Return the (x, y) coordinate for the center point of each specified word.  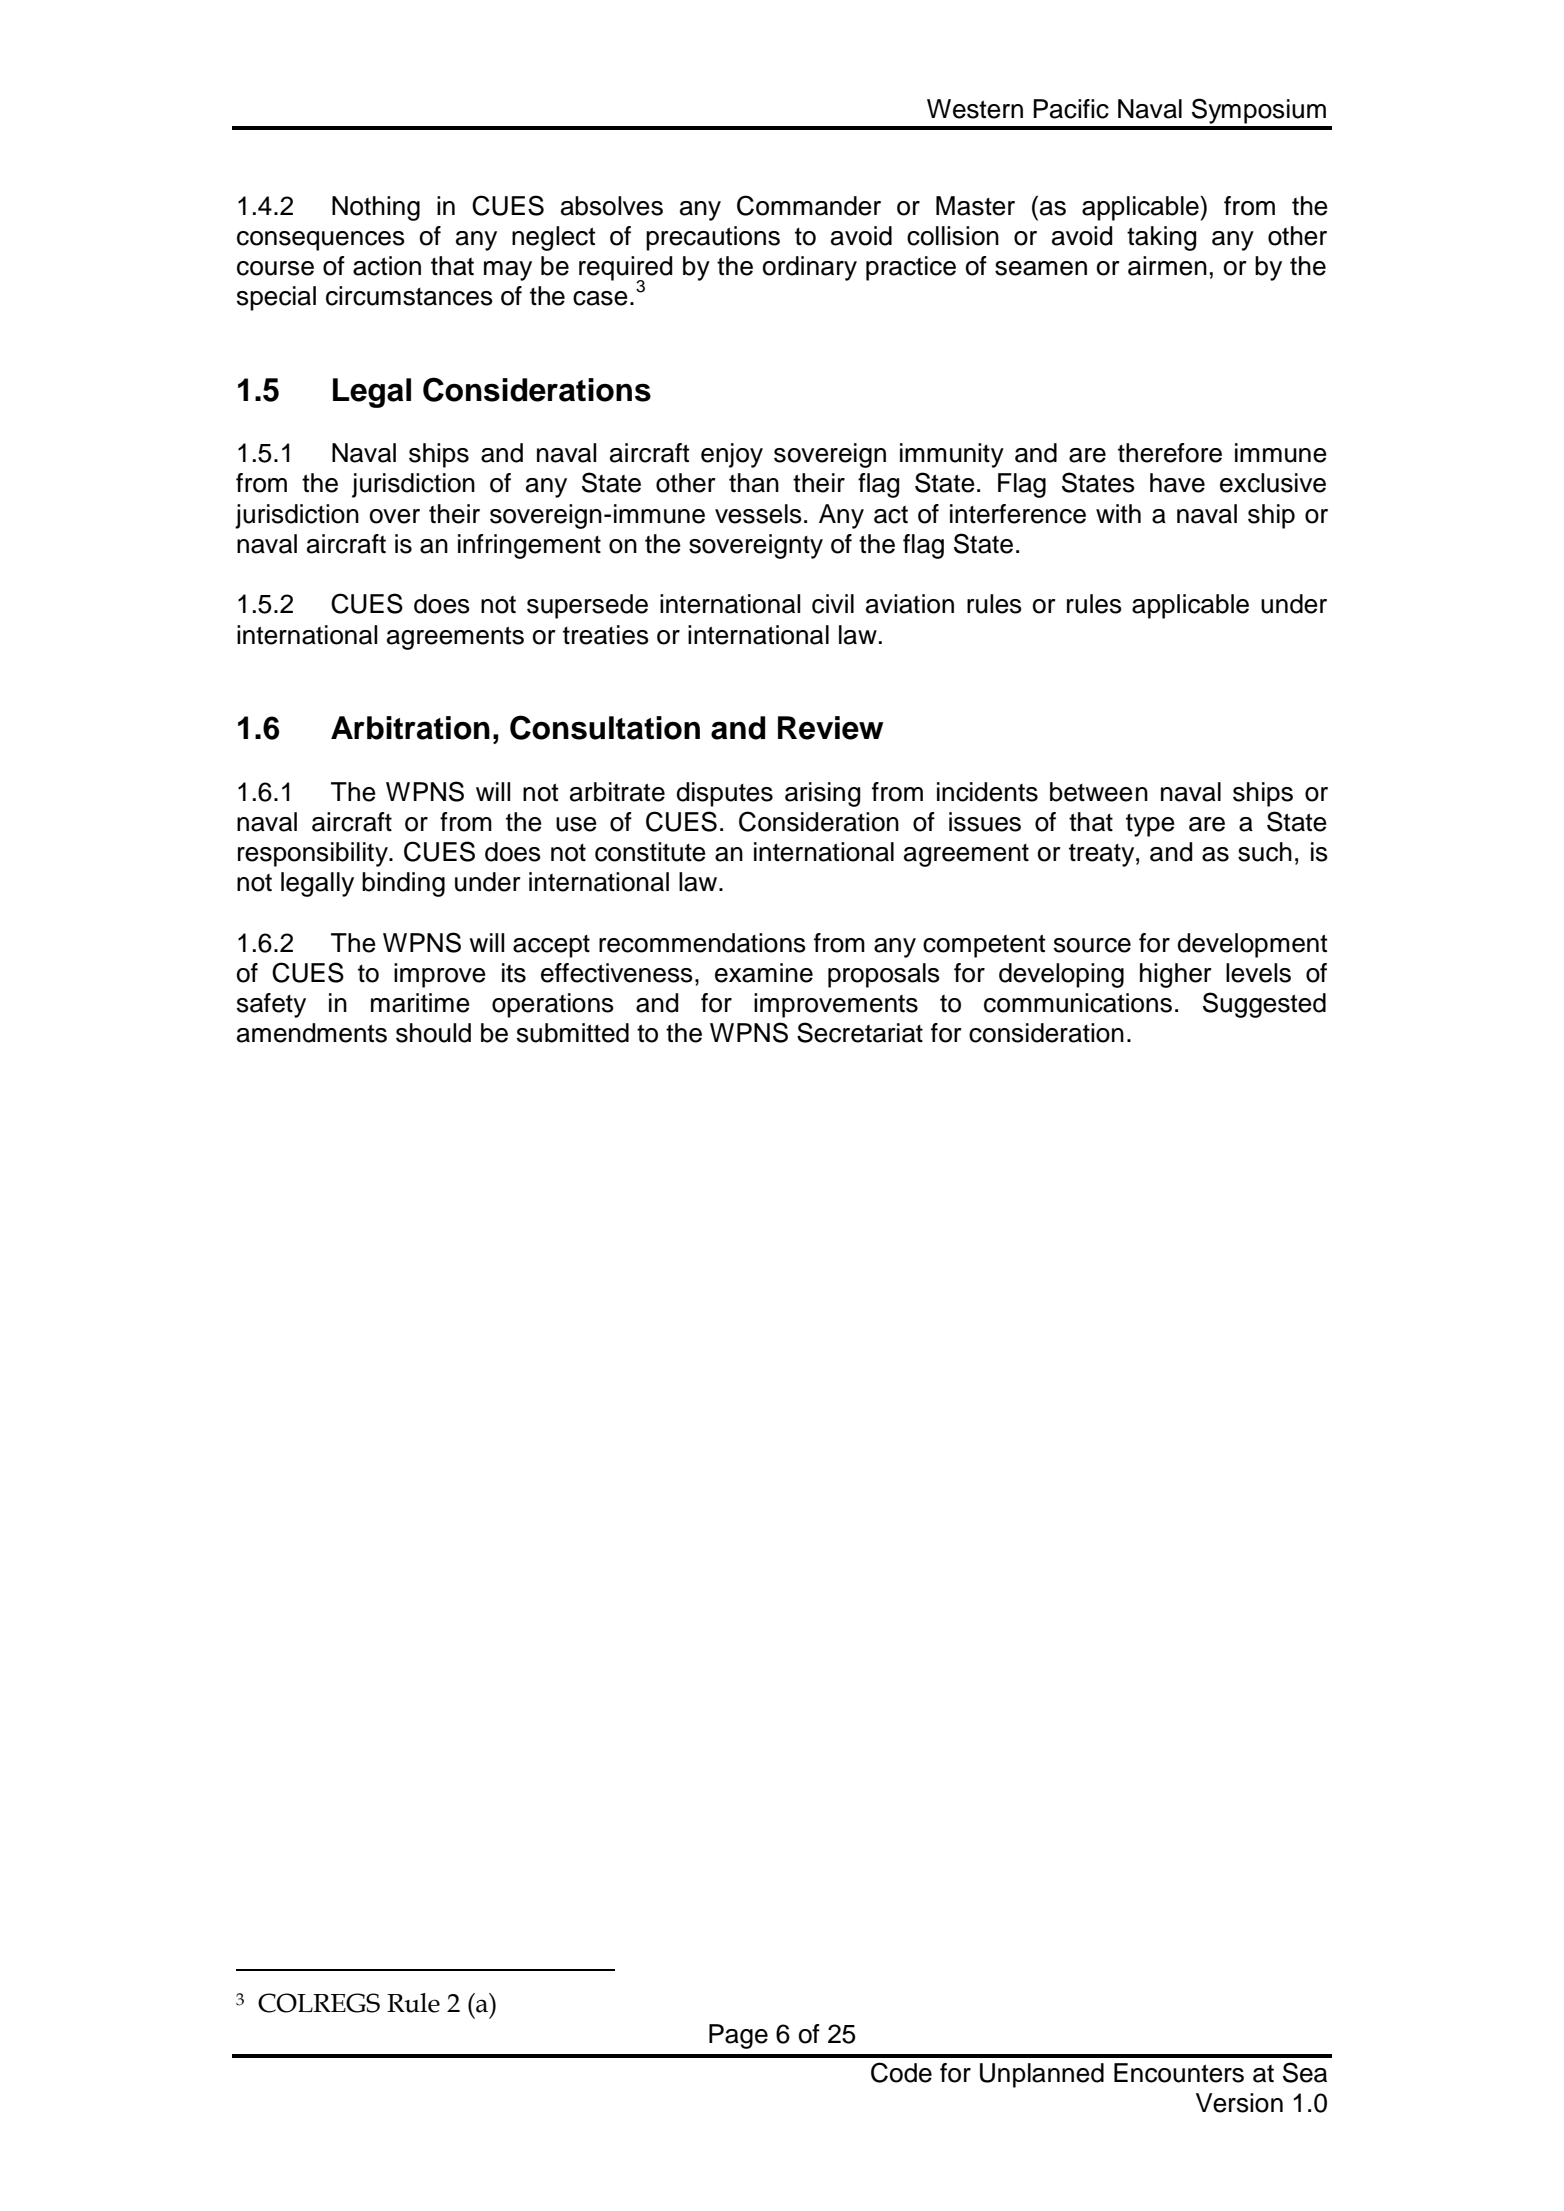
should (433, 1033)
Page (738, 2036)
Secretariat (860, 1032)
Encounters (1179, 2073)
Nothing (376, 208)
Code (901, 2072)
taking (1161, 238)
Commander (809, 205)
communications (1078, 1003)
